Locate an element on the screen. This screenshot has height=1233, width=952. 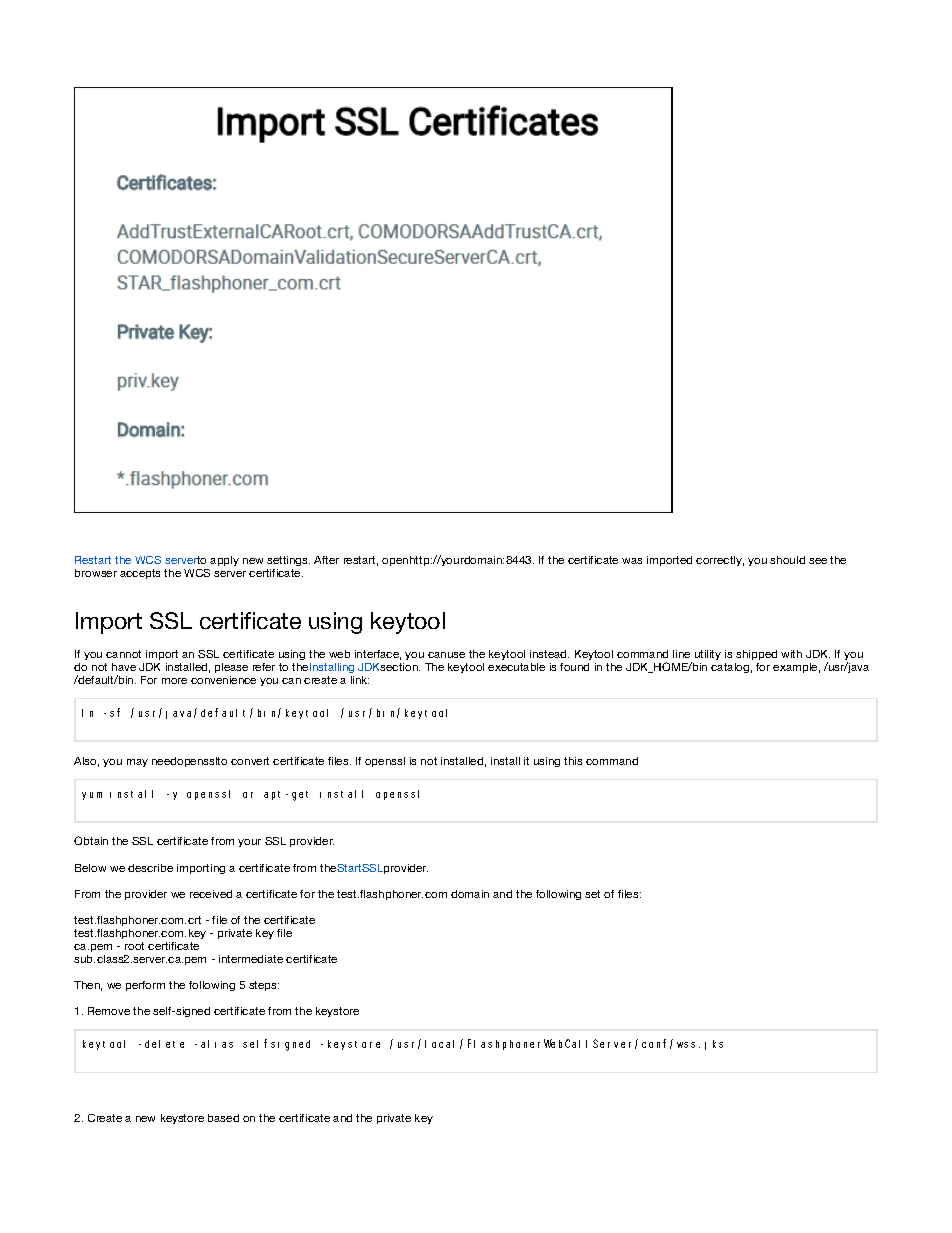
correctly is located at coordinates (720, 561).
